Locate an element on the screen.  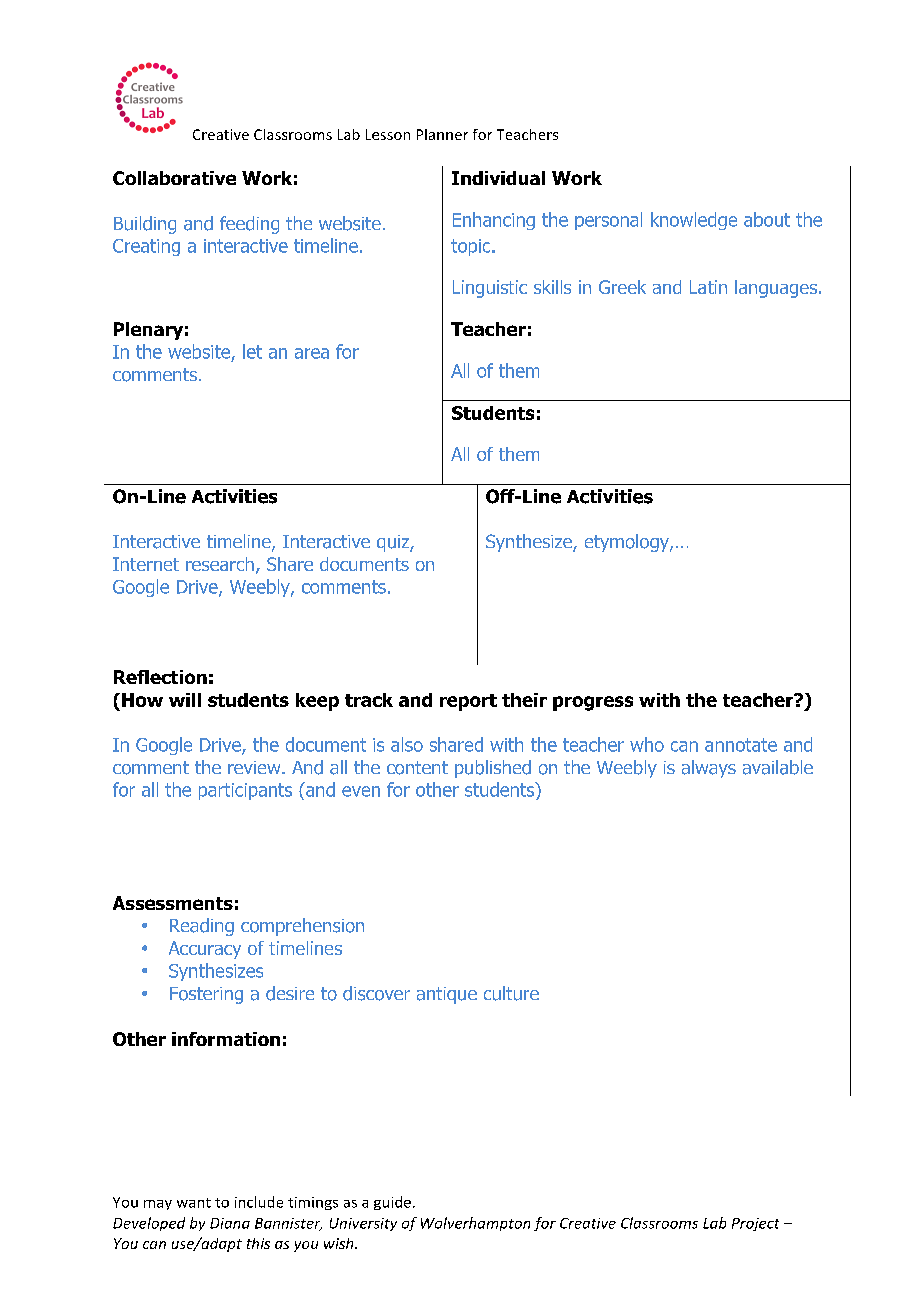
knowledge is located at coordinates (694, 221).
